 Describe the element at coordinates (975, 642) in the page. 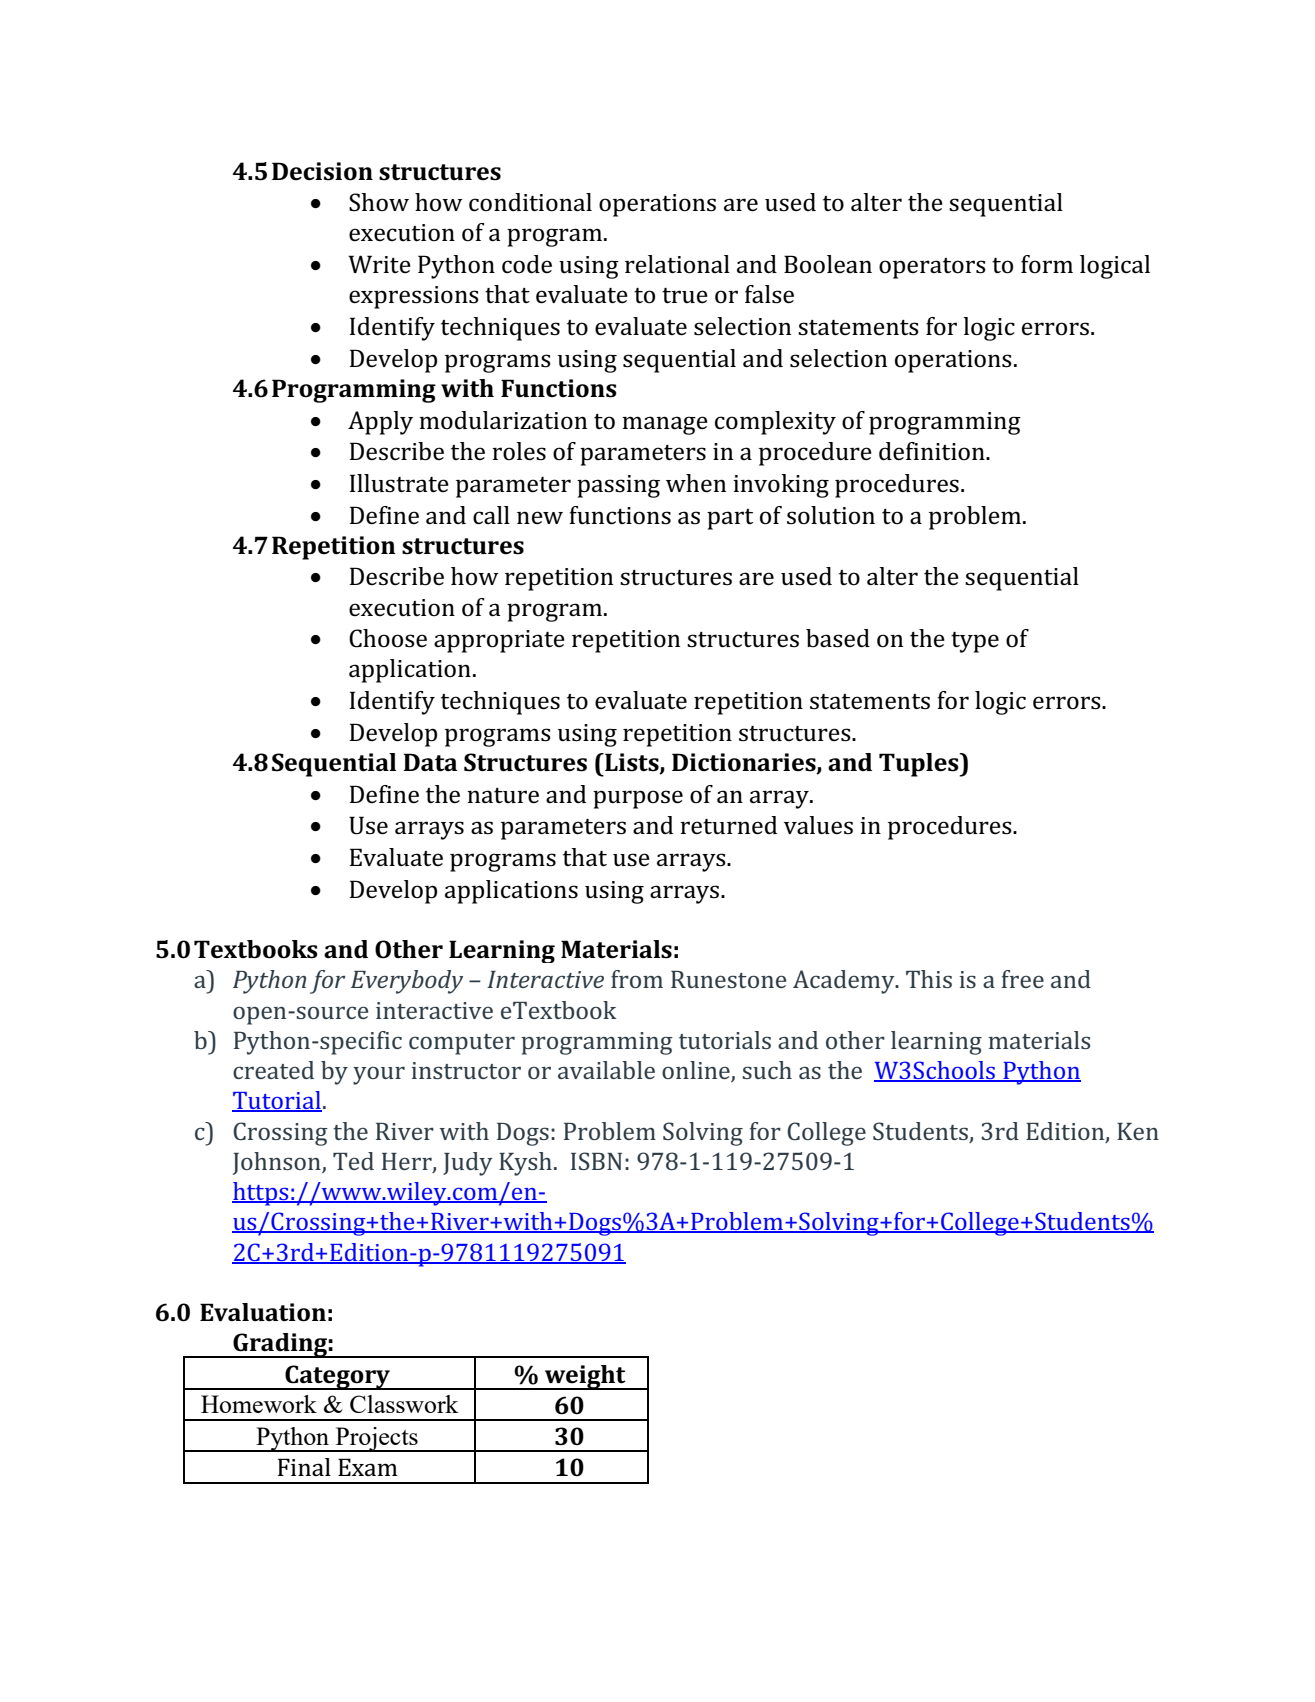

I see `type` at that location.
